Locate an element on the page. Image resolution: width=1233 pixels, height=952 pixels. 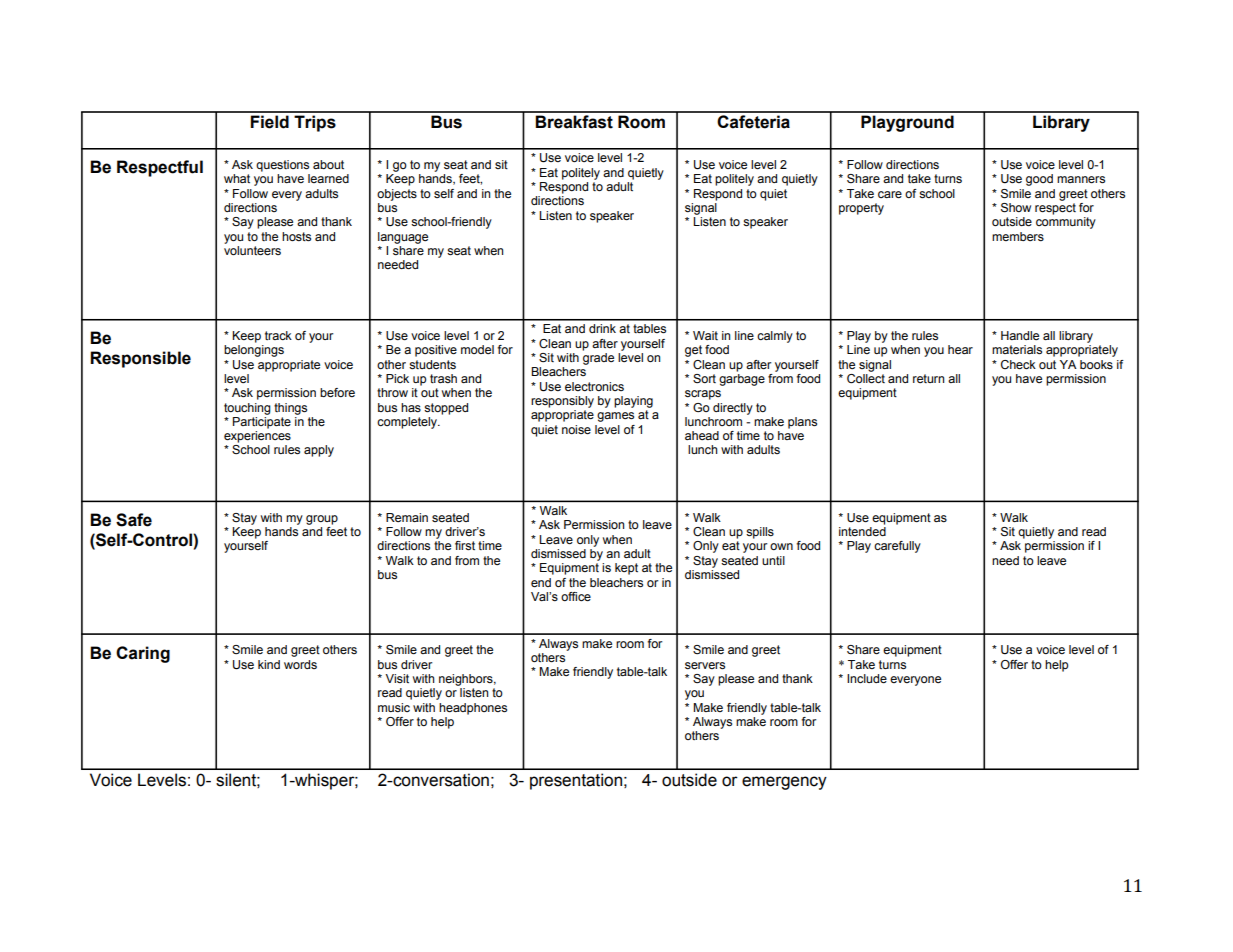
noise is located at coordinates (576, 429).
